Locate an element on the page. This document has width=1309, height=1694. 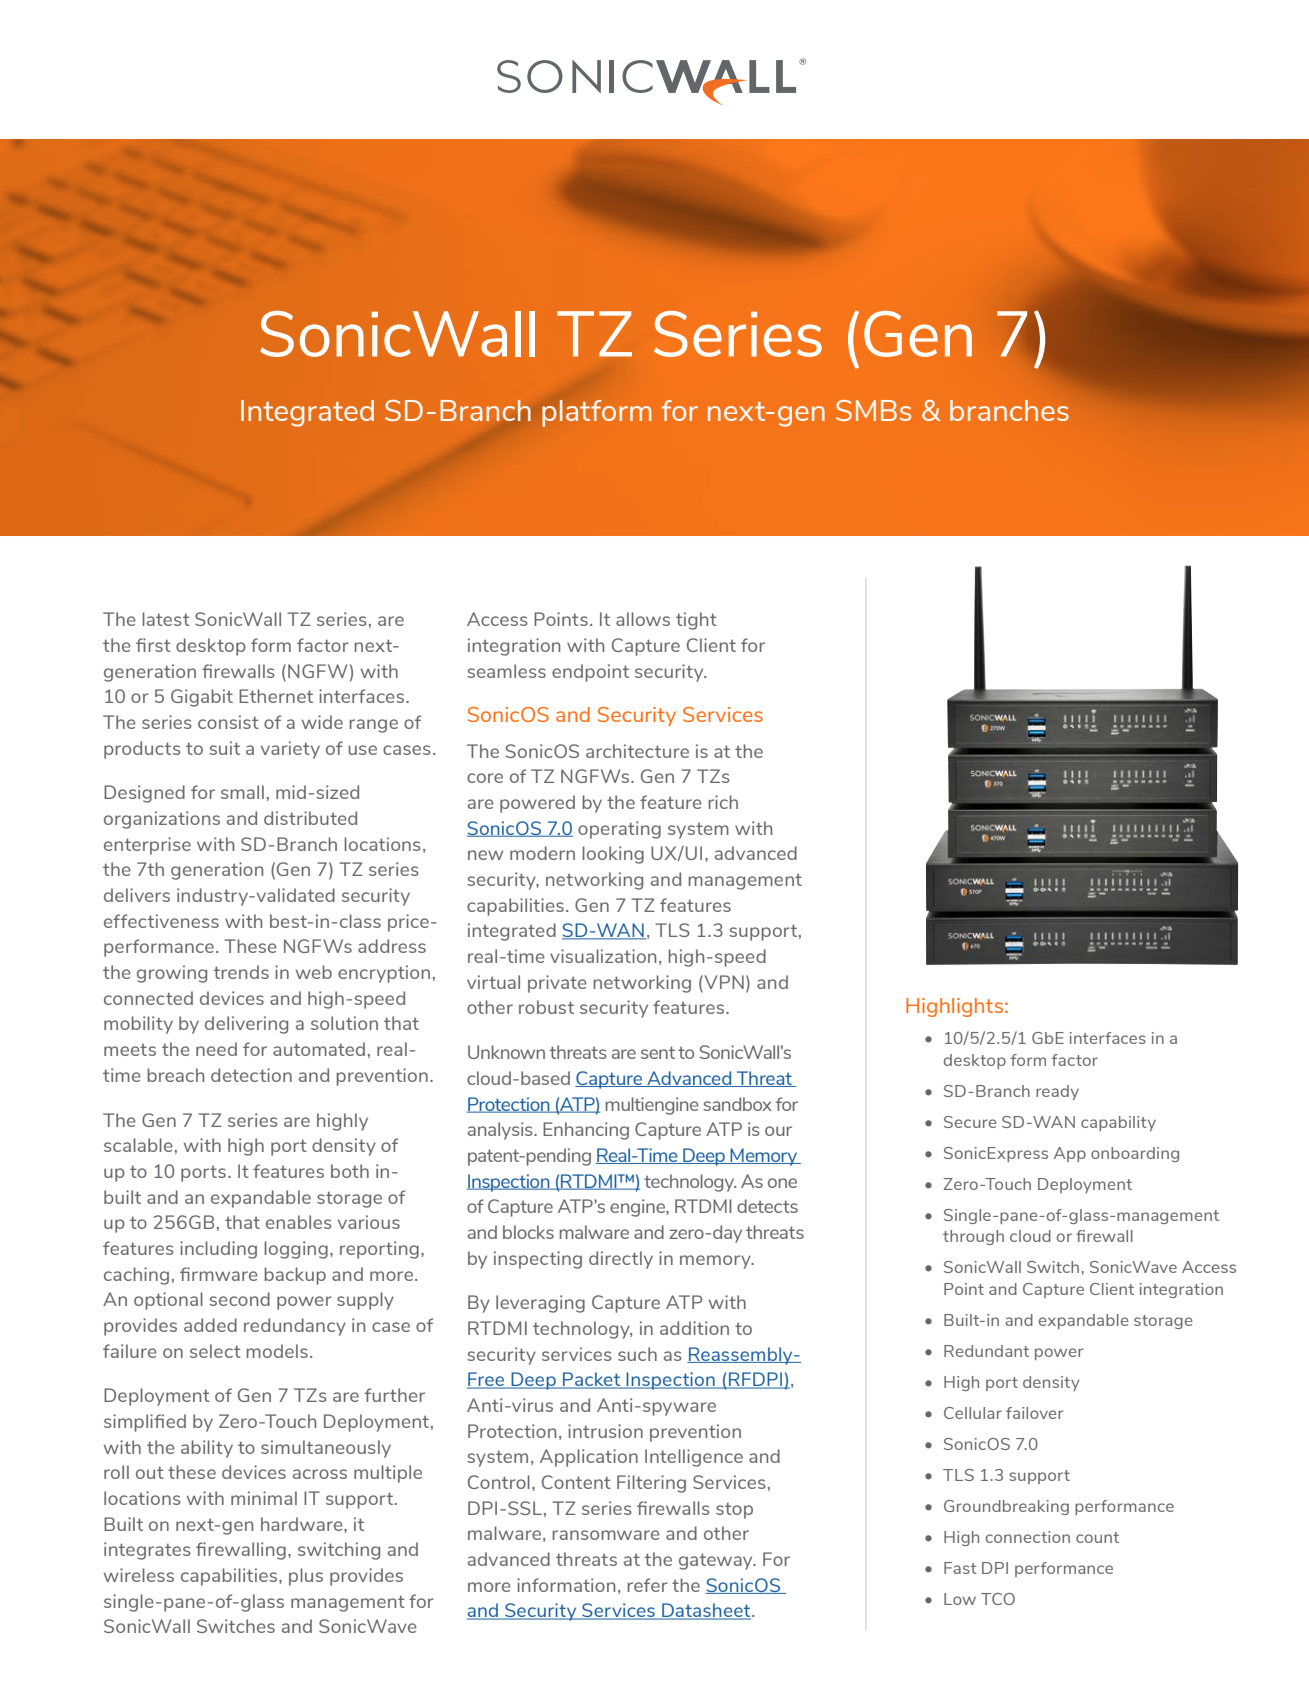
delivers is located at coordinates (137, 895).
